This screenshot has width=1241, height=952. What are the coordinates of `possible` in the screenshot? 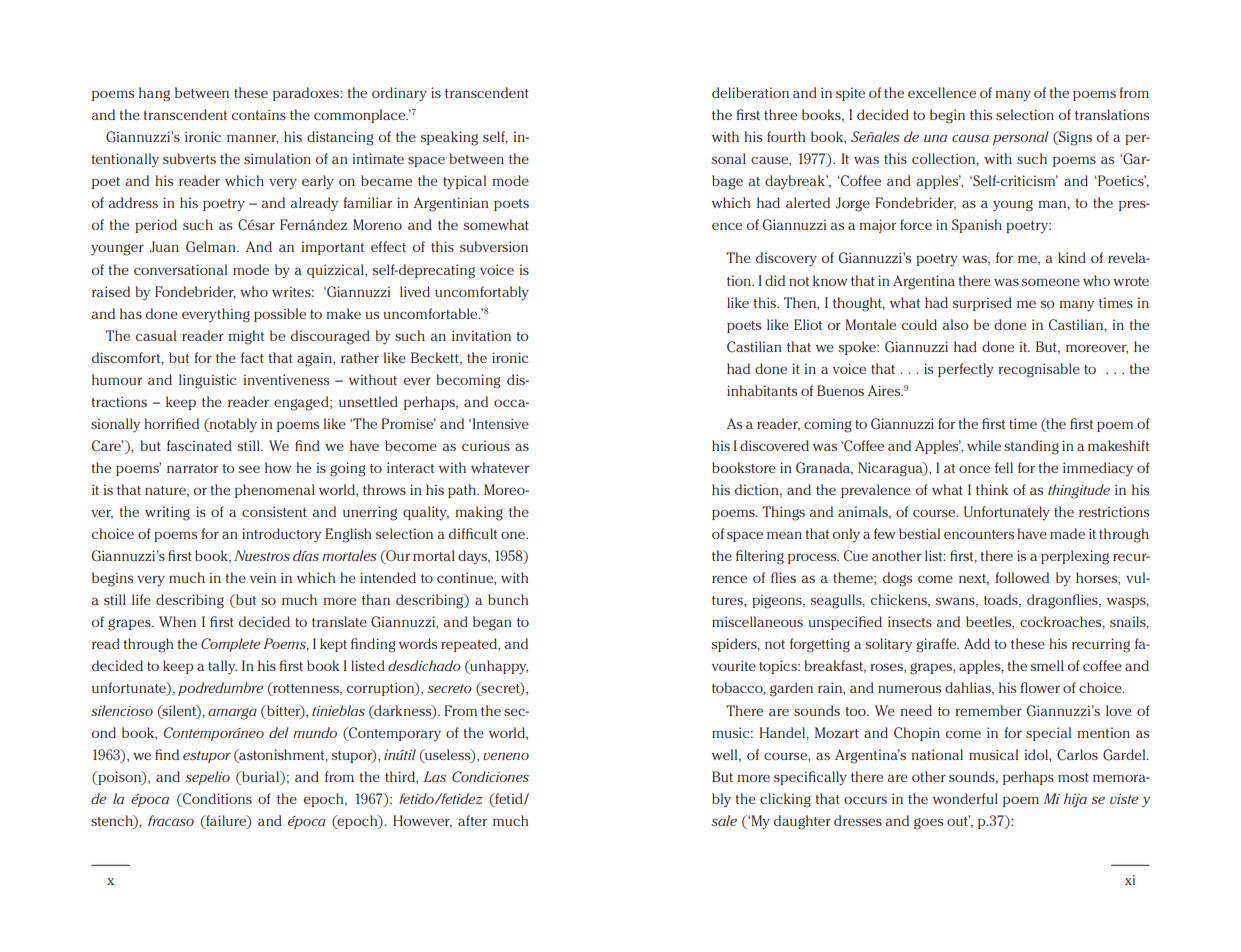 It's located at (280, 315).
